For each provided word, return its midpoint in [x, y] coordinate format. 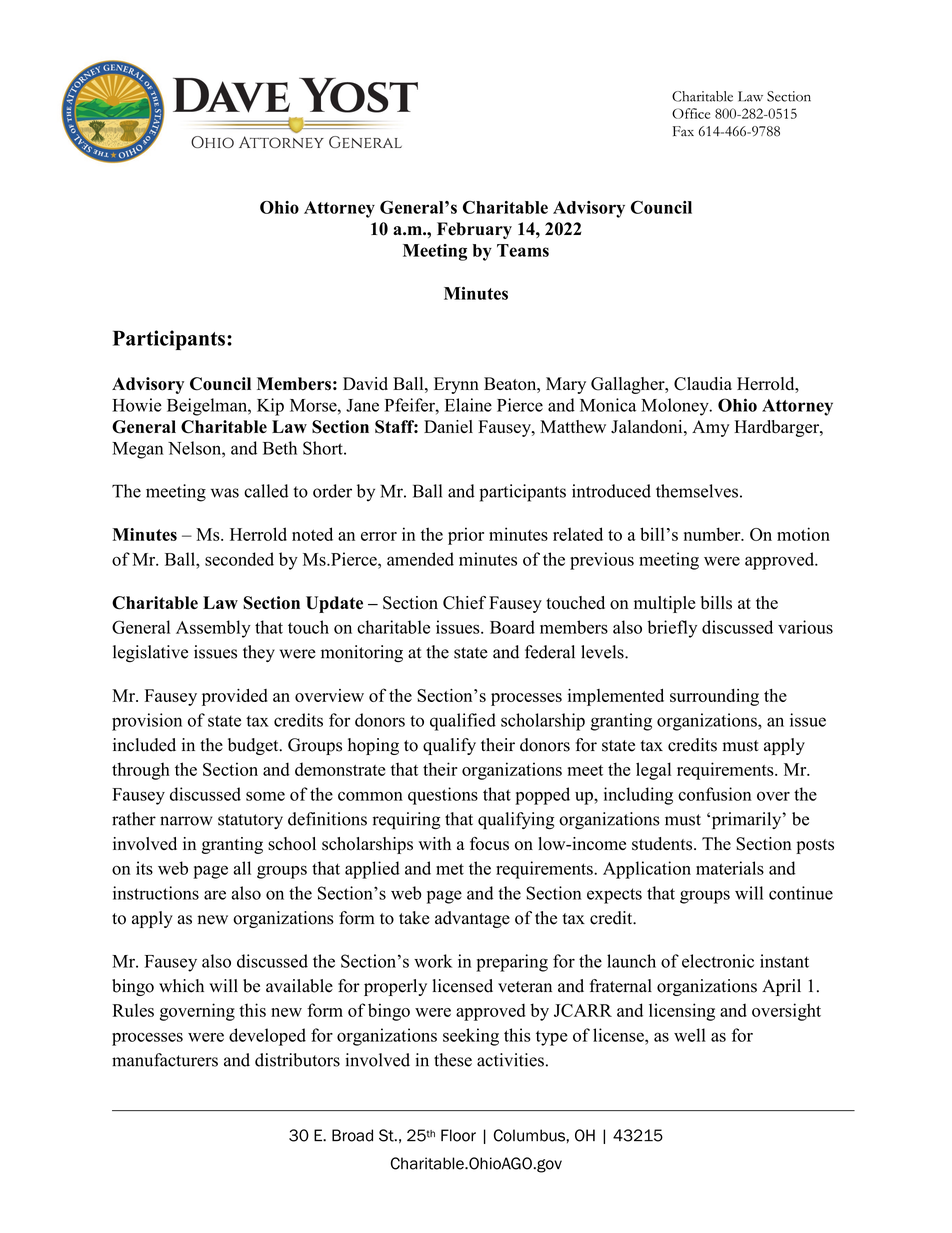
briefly [672, 629]
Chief [464, 603]
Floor [458, 1135]
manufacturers [165, 1060]
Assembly [213, 629]
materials [730, 868]
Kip [270, 407]
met [450, 869]
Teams [523, 250]
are [215, 895]
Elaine [468, 405]
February [474, 230]
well [690, 1035]
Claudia [703, 384]
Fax [683, 131]
